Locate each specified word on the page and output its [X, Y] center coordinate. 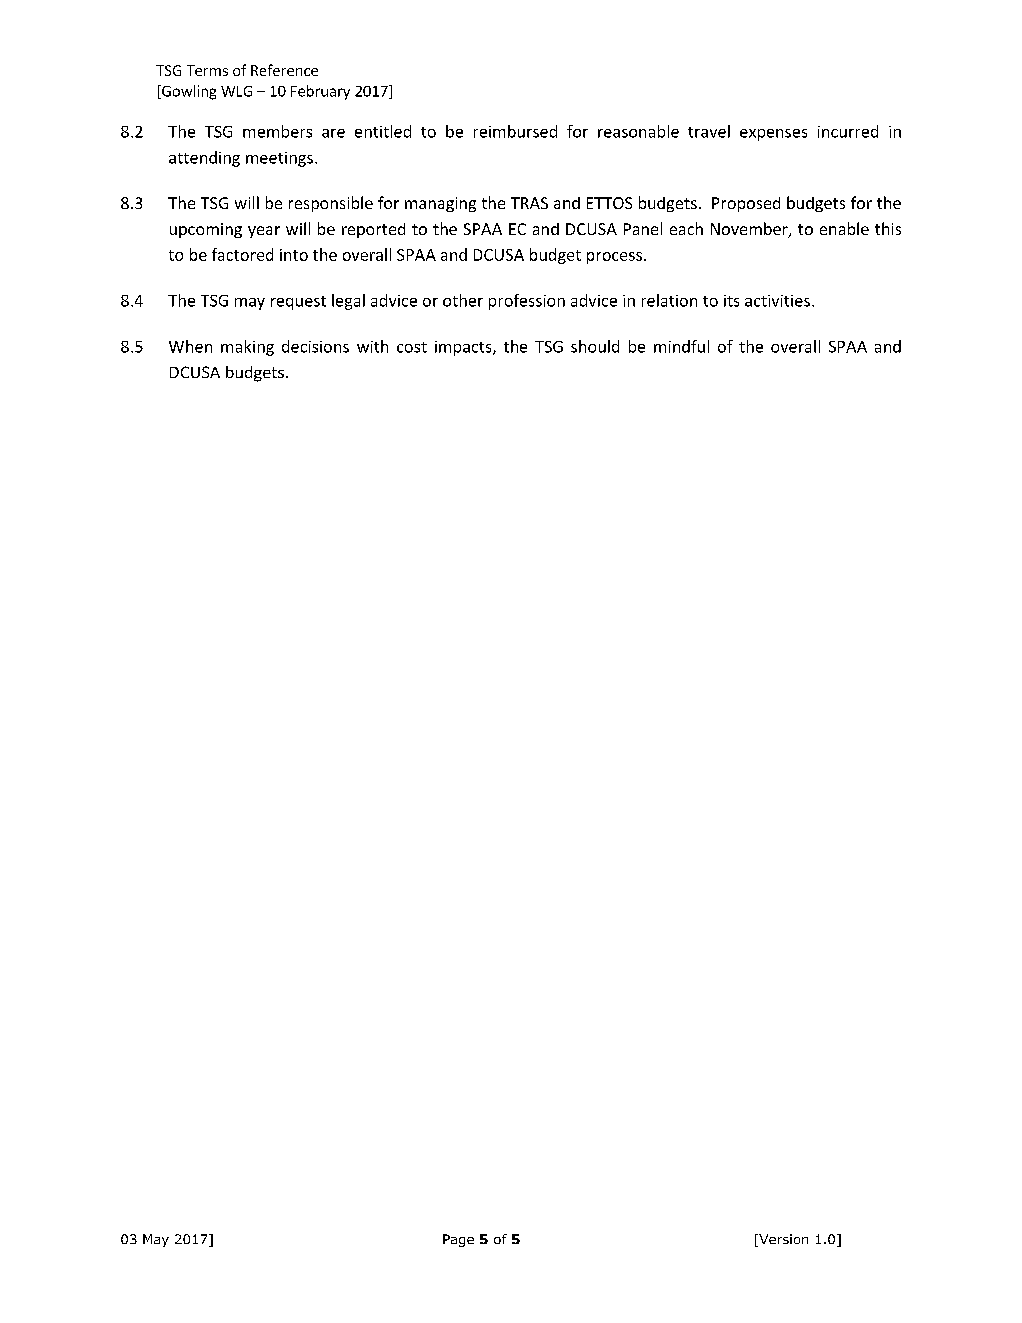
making [247, 348]
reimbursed [515, 131]
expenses [773, 135]
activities [777, 301]
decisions [315, 346]
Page [458, 1240]
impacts [464, 348]
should [595, 346]
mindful [681, 346]
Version [782, 1240]
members [277, 131]
